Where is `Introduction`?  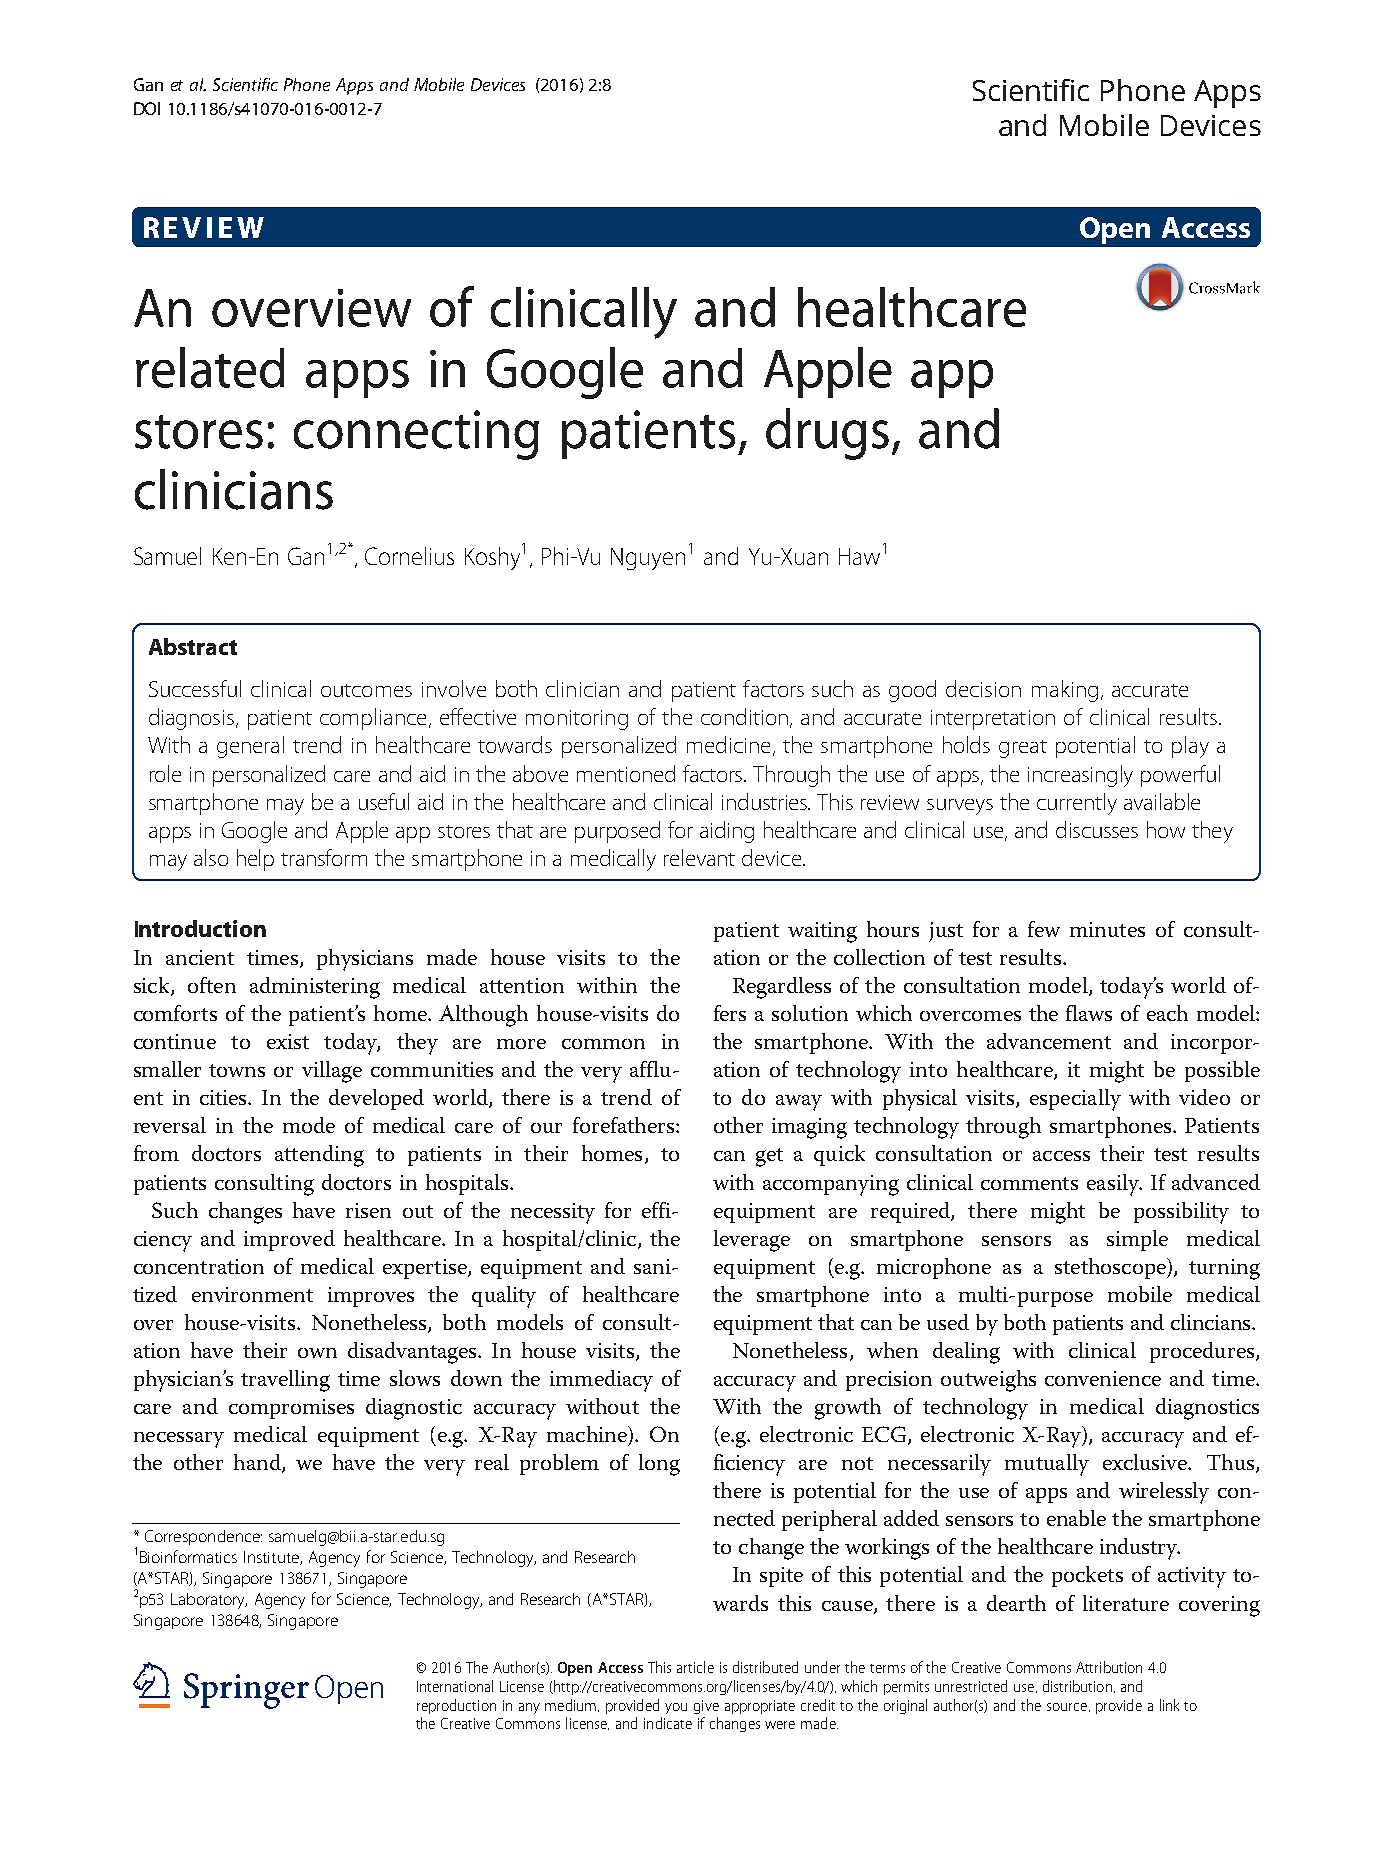
Introduction is located at coordinates (200, 928).
